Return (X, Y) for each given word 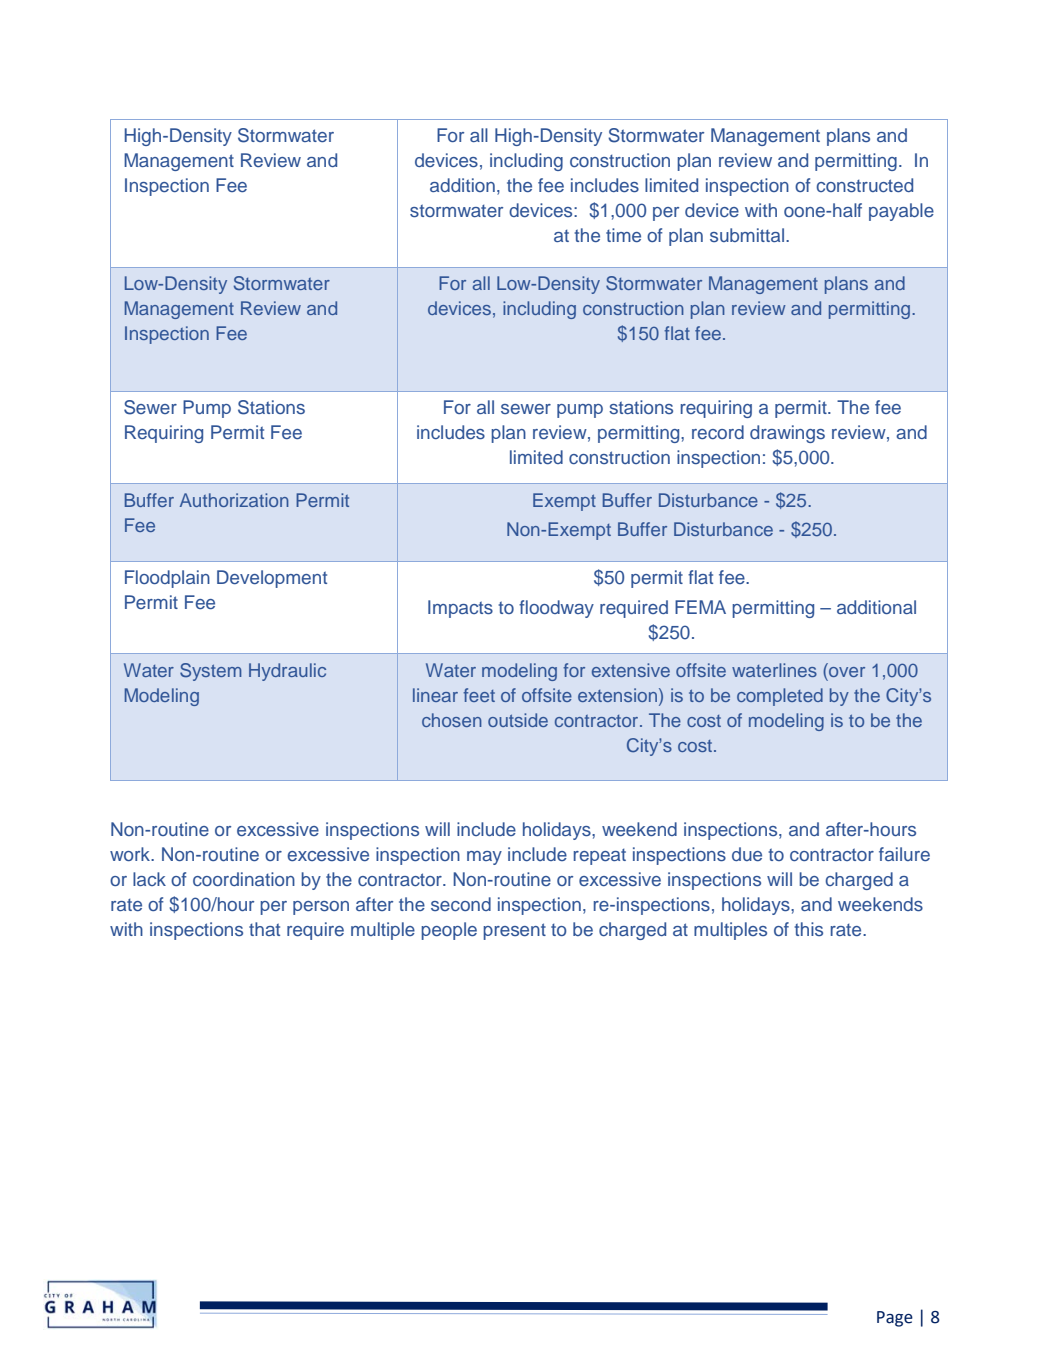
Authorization (234, 500)
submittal (748, 235)
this (808, 929)
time (623, 235)
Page (895, 1319)
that (264, 929)
